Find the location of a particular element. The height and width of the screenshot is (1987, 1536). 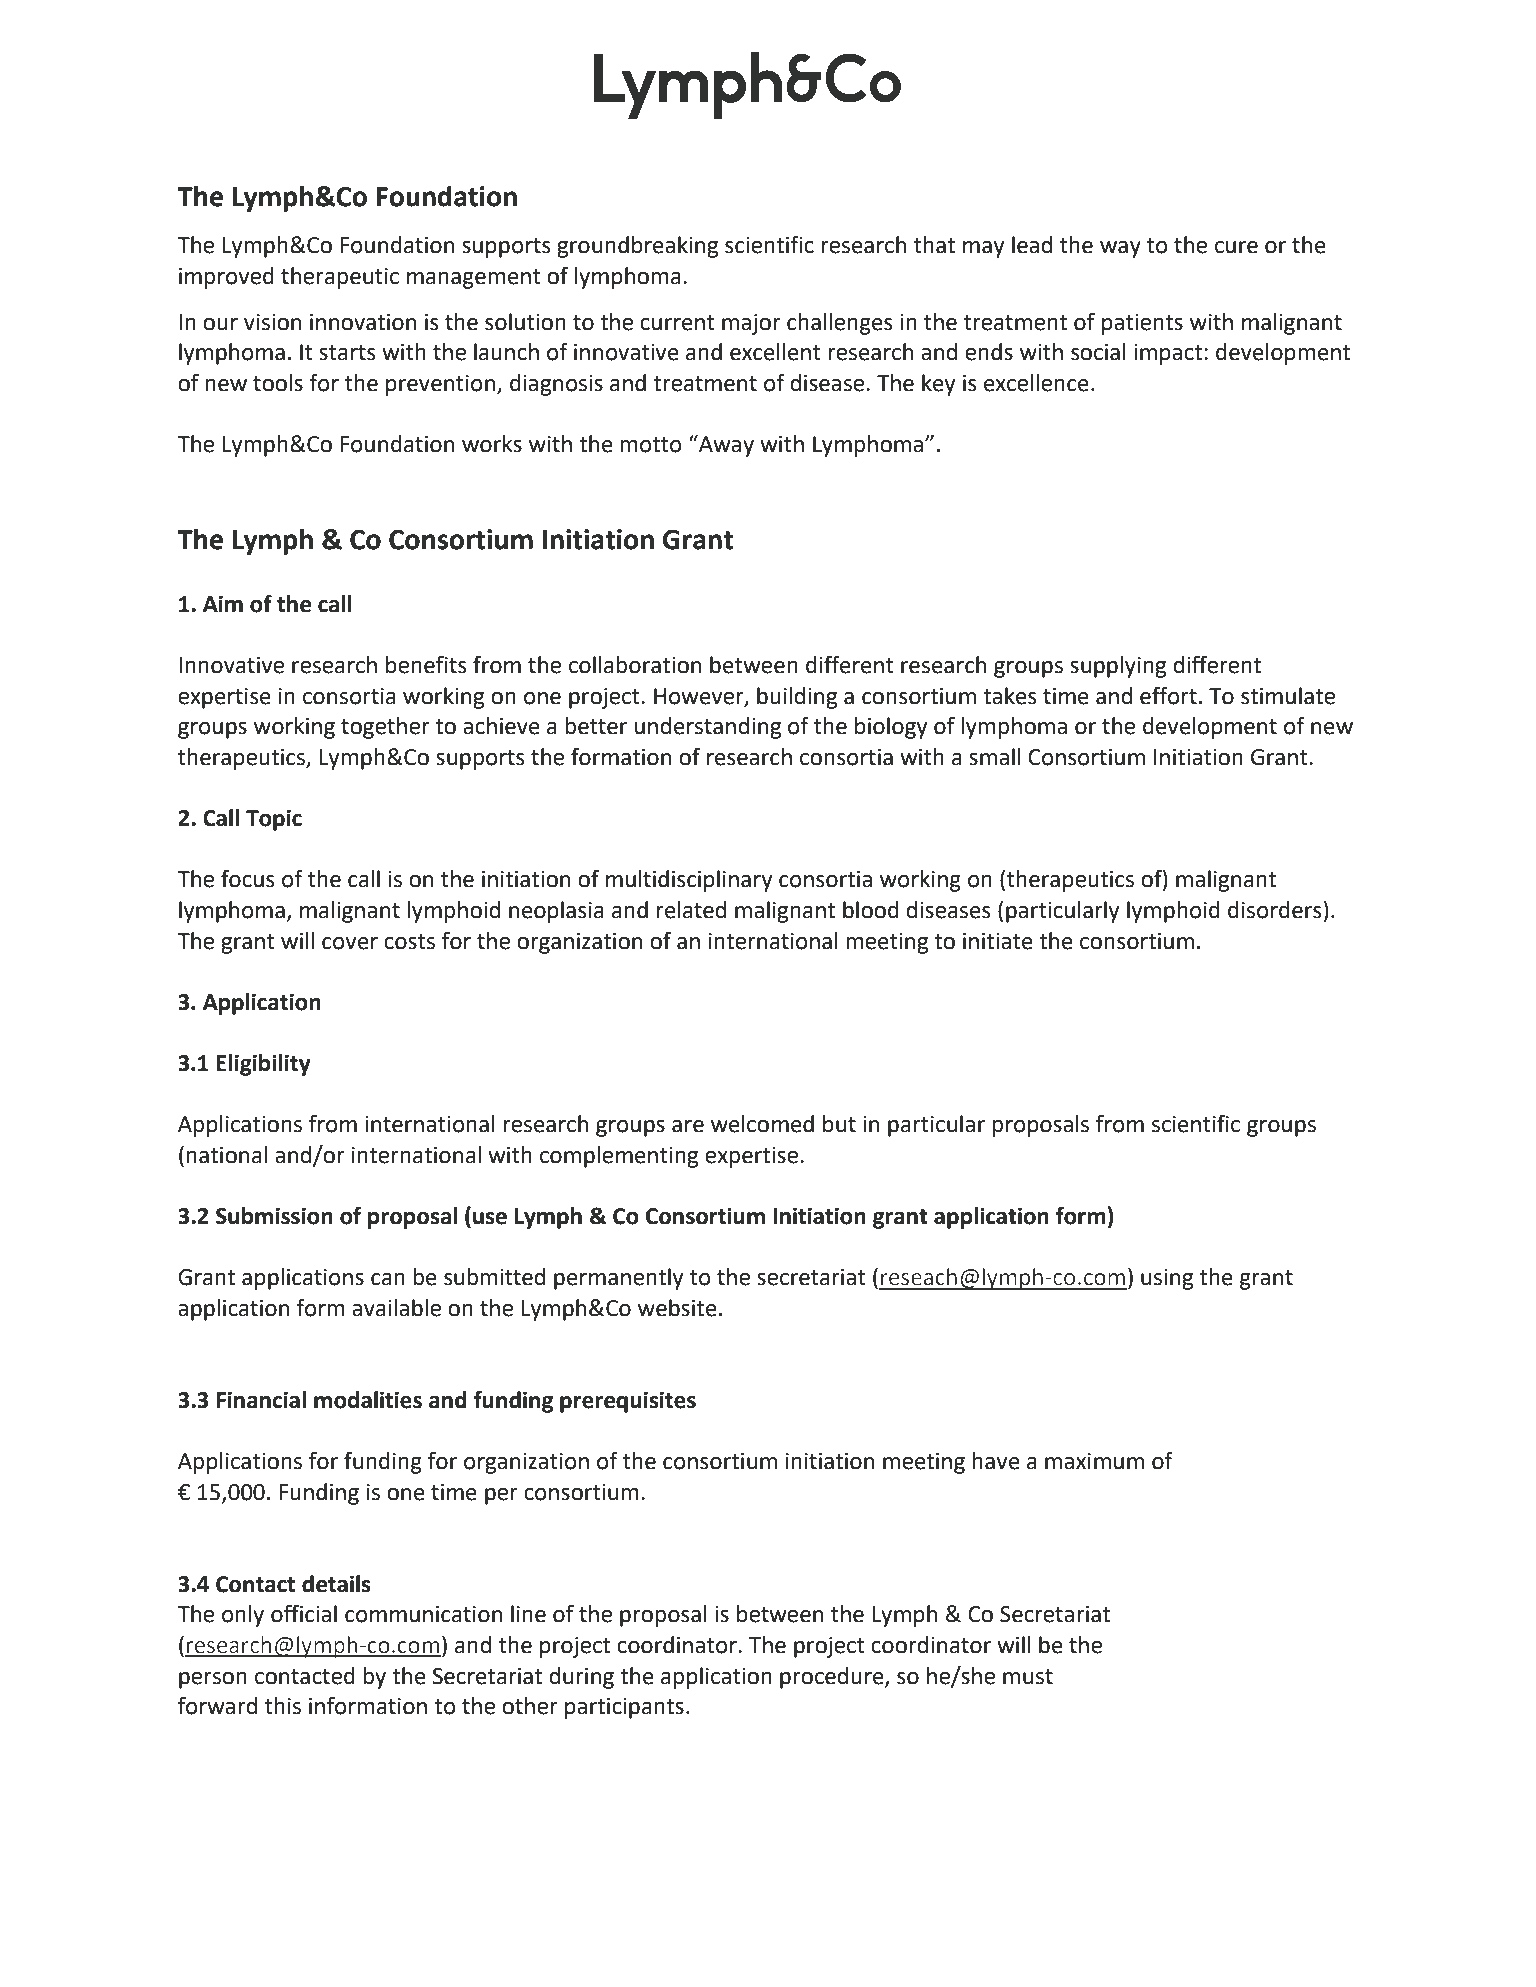

using is located at coordinates (1167, 1279).
